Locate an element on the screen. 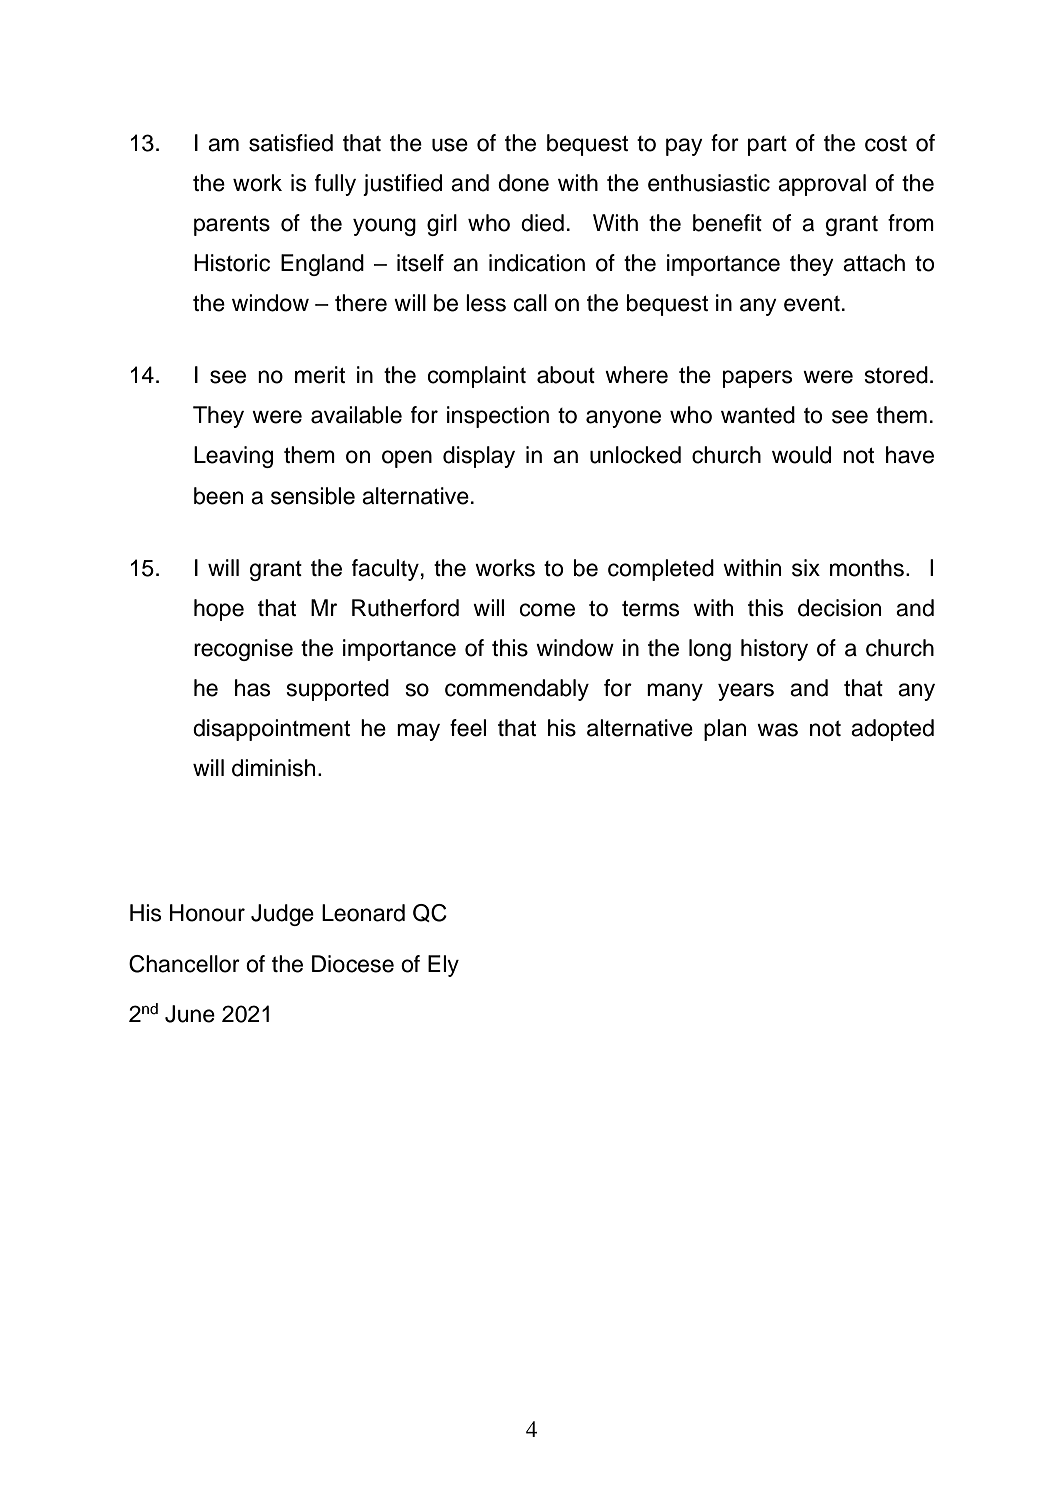  done is located at coordinates (523, 183).
